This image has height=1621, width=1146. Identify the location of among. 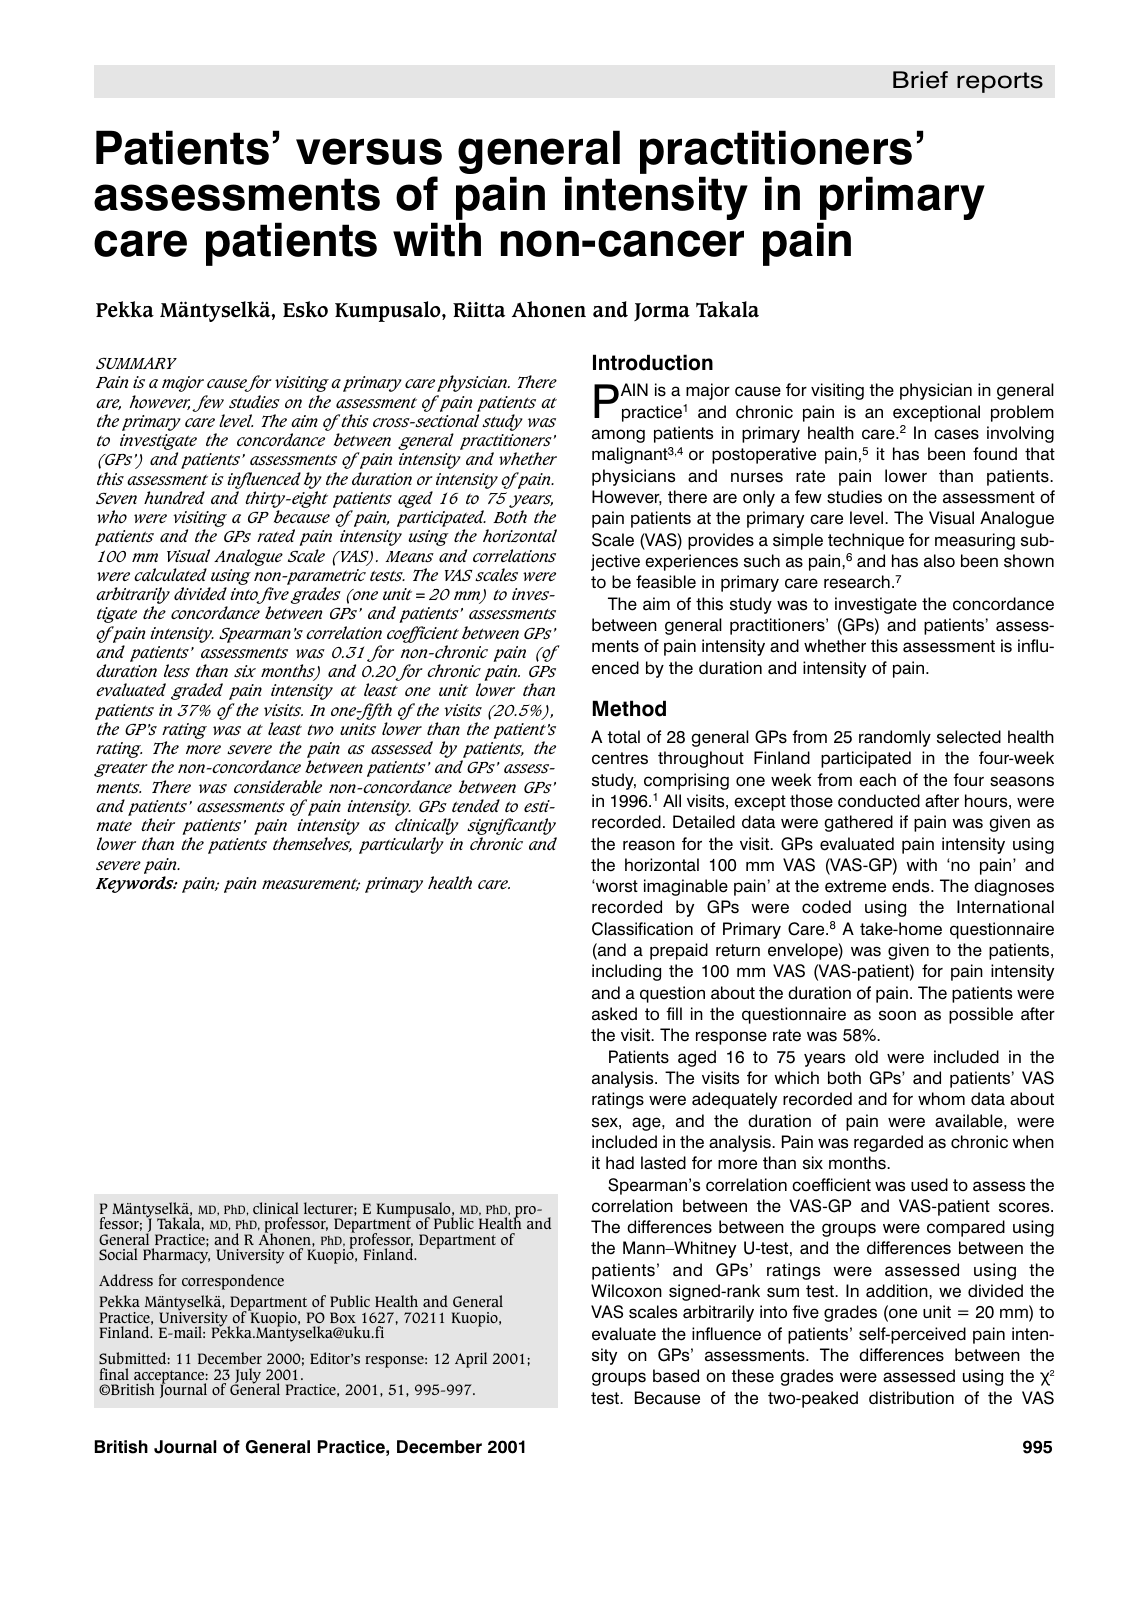
(618, 436).
